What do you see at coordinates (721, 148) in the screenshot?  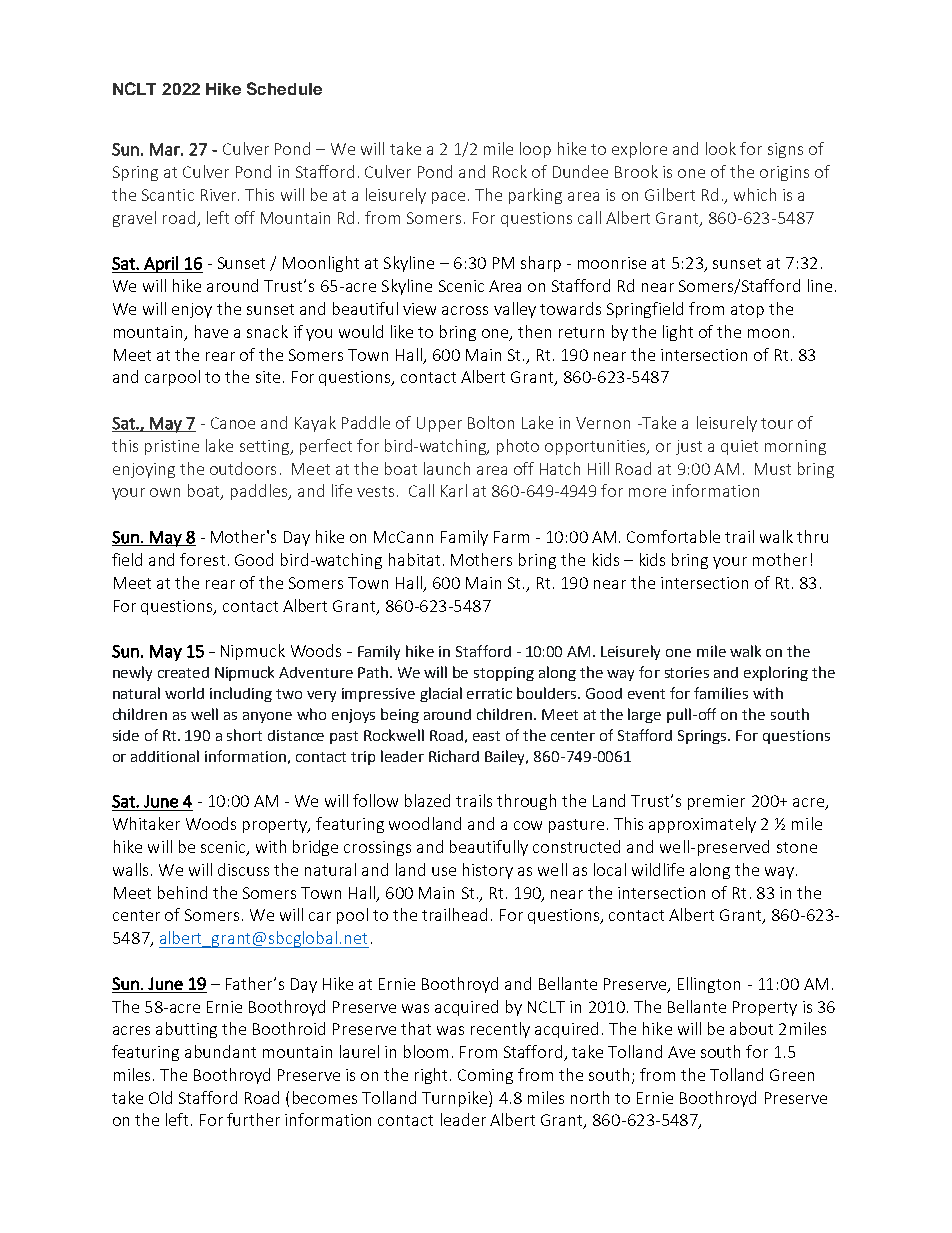 I see `look` at bounding box center [721, 148].
